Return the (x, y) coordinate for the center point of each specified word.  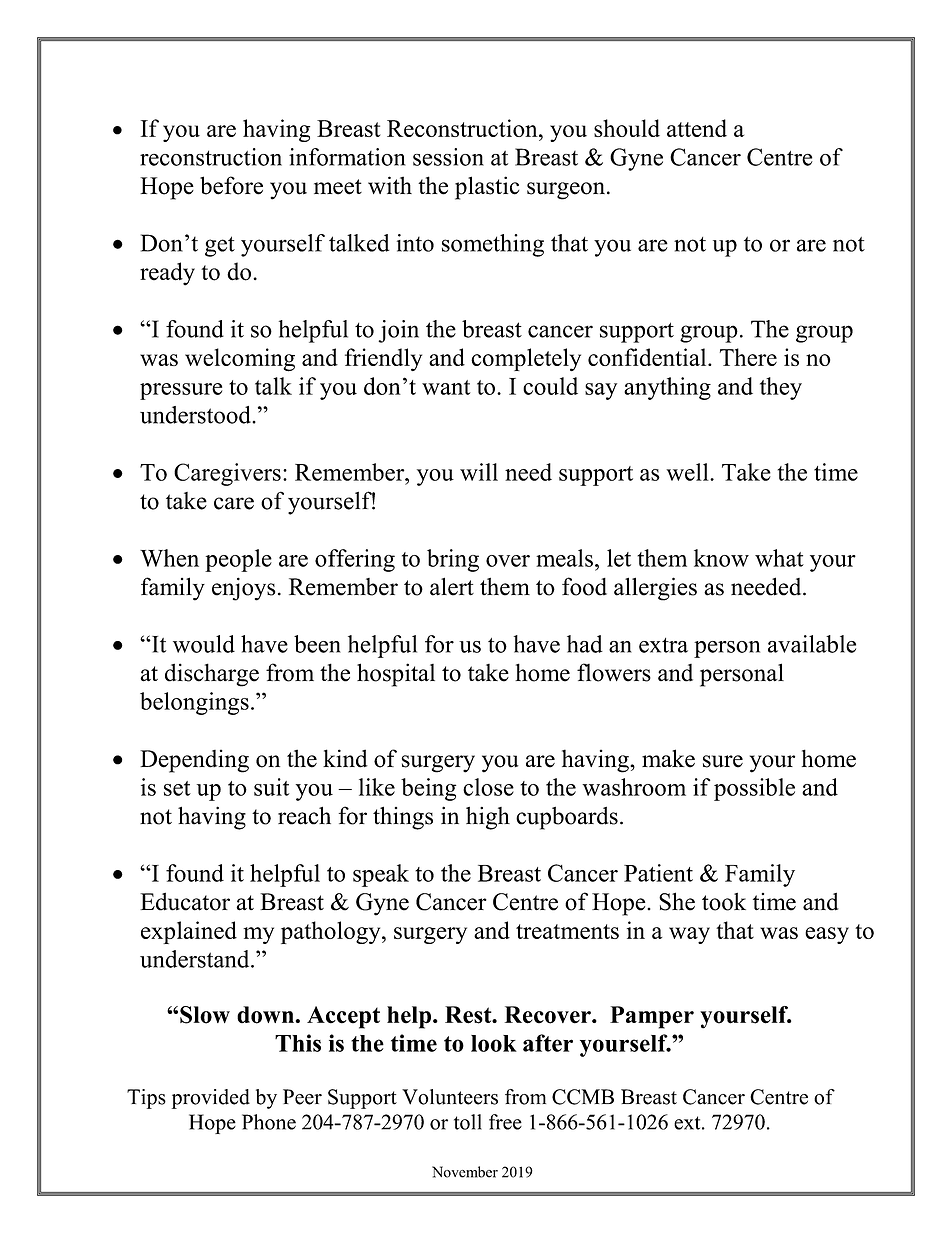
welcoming (240, 360)
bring (453, 560)
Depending (194, 761)
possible (754, 789)
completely (526, 359)
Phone (269, 1122)
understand (196, 959)
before (231, 185)
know (721, 558)
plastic (487, 188)
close (488, 787)
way (689, 935)
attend (697, 128)
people (238, 560)
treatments (567, 931)
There (748, 357)
